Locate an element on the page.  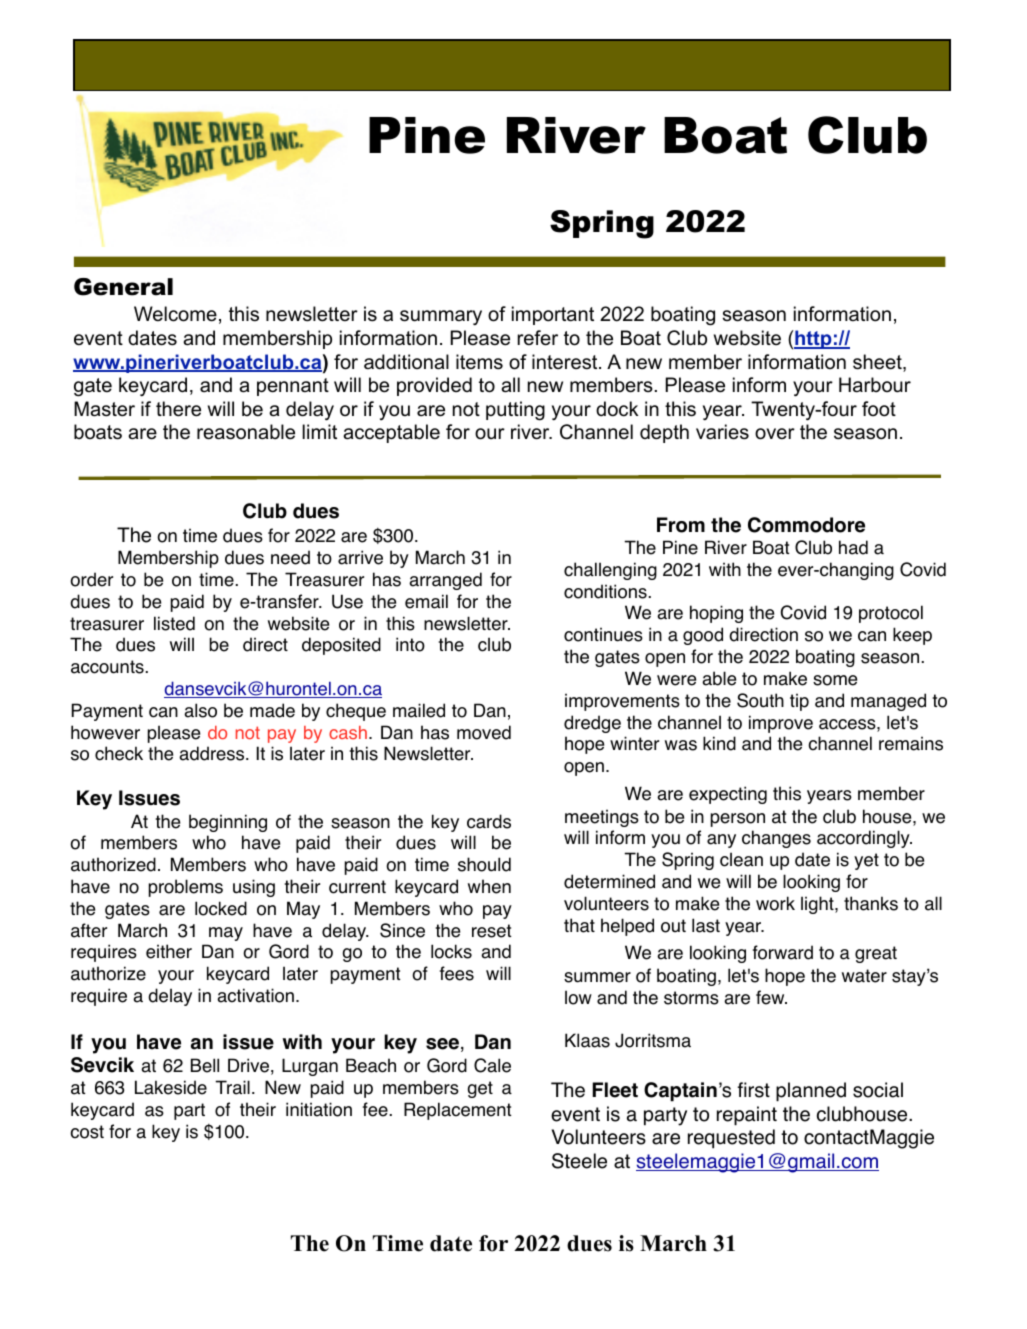
Lakeside is located at coordinates (171, 1087).
